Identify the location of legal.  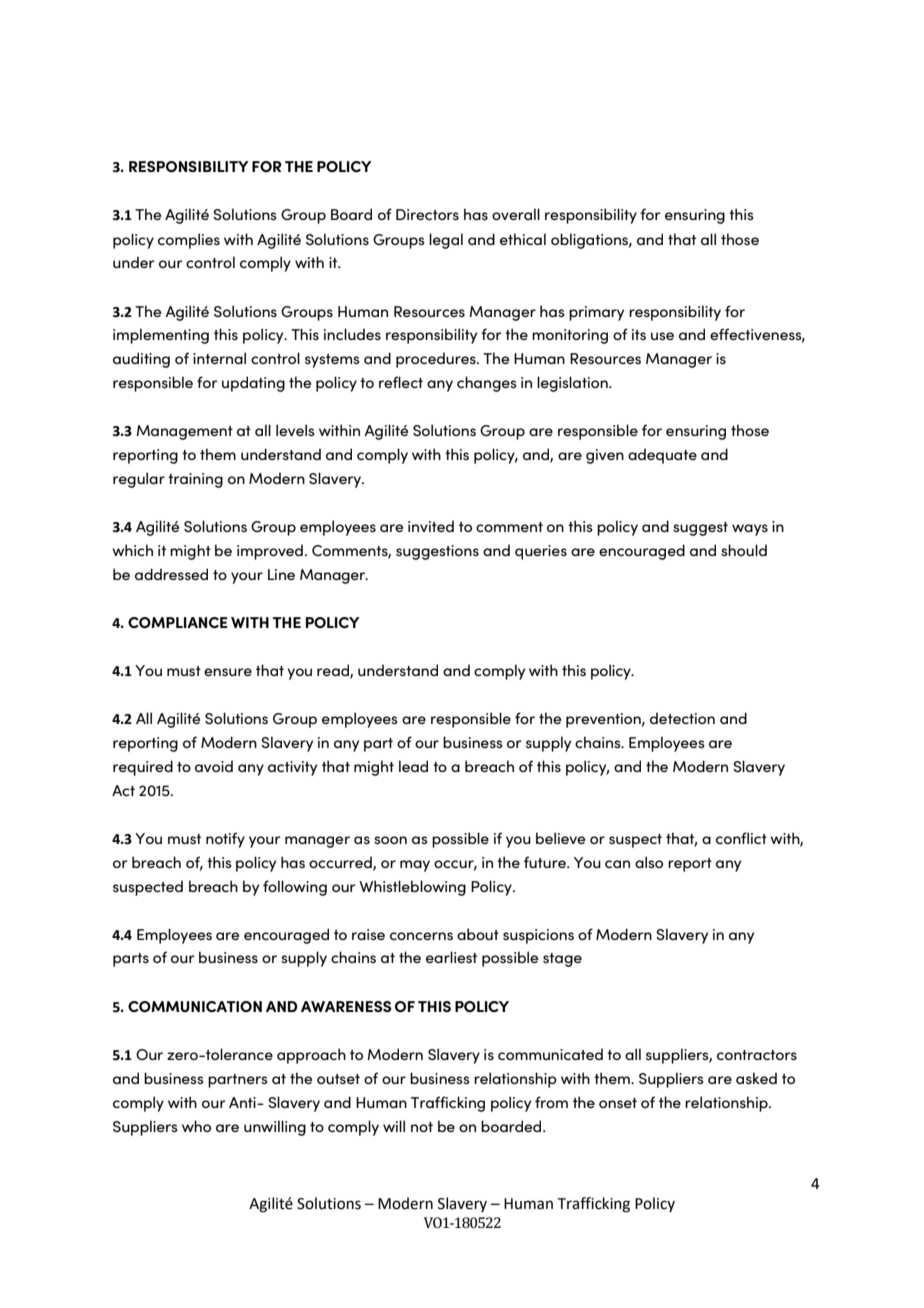
(446, 241).
